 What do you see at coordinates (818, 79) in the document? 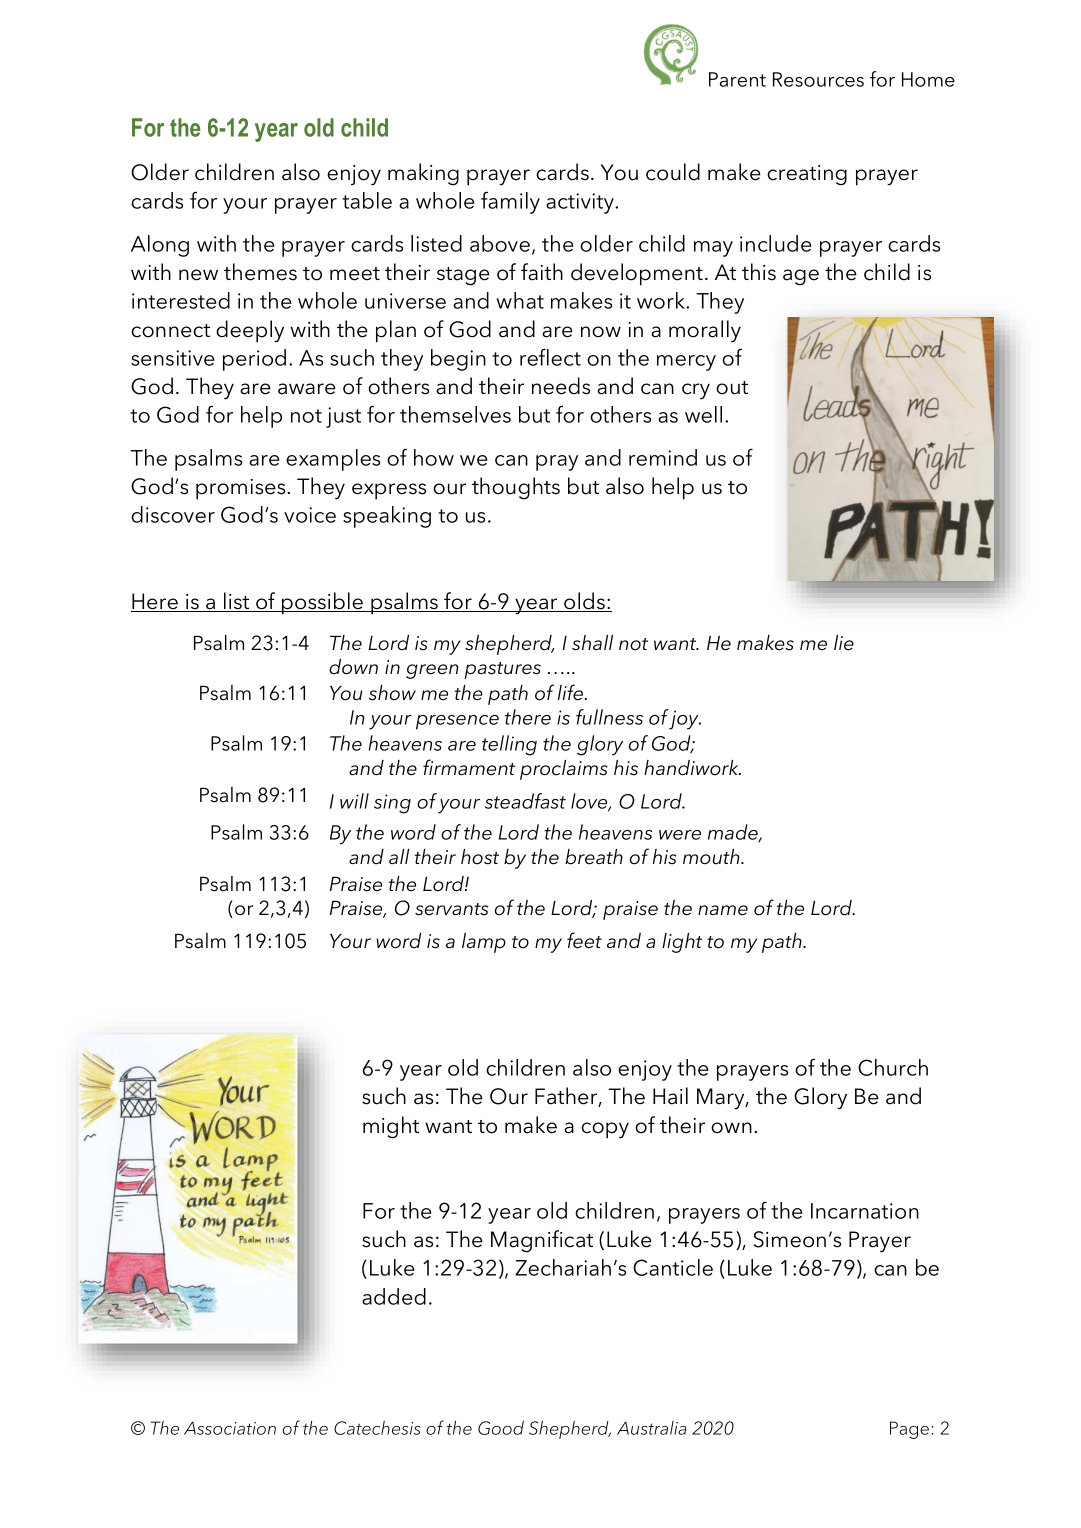
I see `Resources` at bounding box center [818, 79].
